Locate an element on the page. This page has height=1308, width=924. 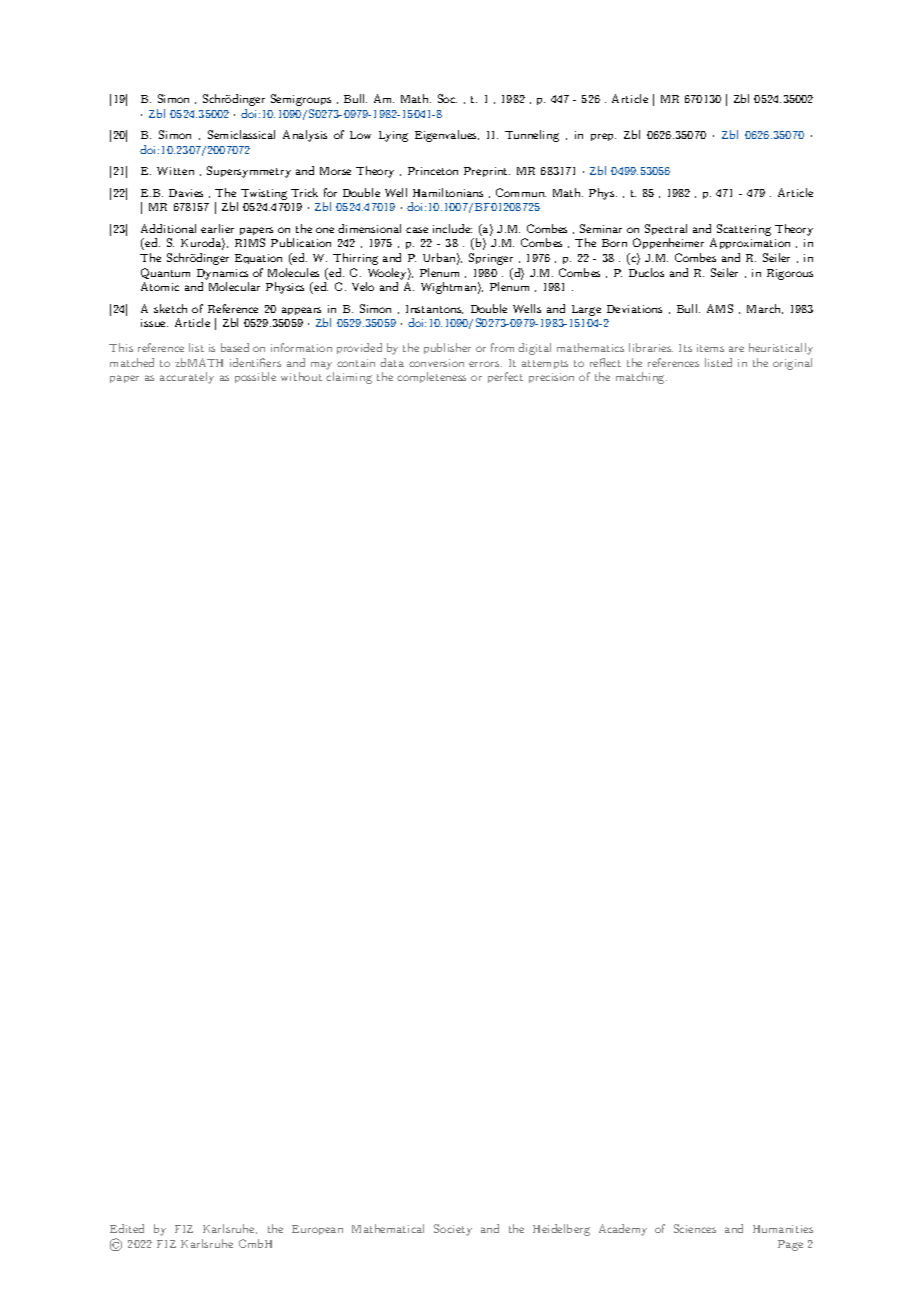
Witten is located at coordinates (175, 171).
